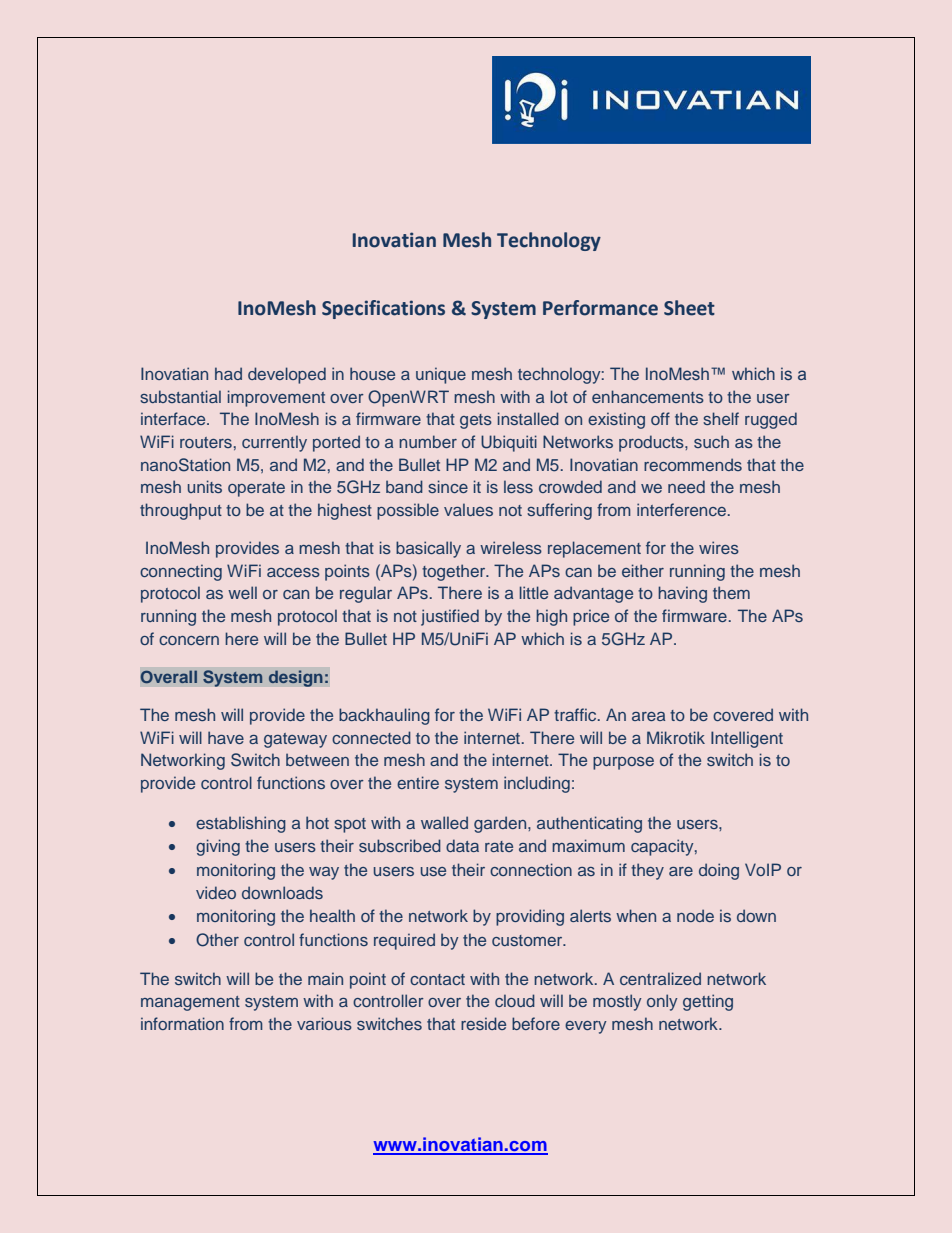  Describe the element at coordinates (190, 1003) in the image. I see `management` at that location.
